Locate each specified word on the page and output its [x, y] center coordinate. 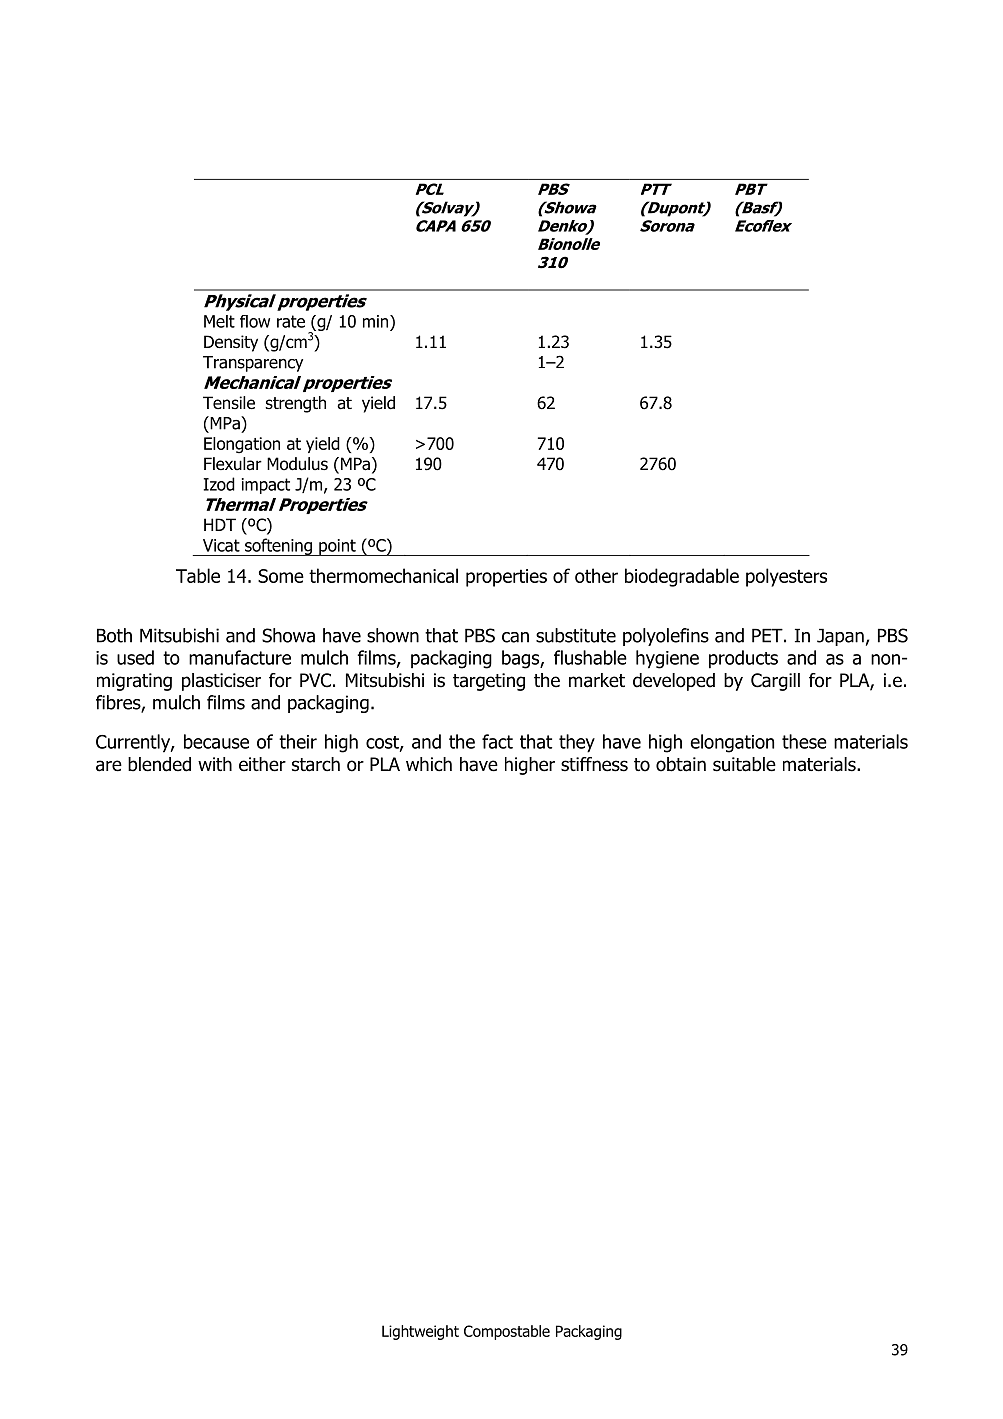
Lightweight [420, 1332]
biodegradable [682, 577]
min [377, 321]
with [215, 764]
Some [281, 576]
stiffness [594, 764]
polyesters [786, 577]
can [515, 637]
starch [316, 764]
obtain [681, 764]
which [429, 764]
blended [159, 764]
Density [231, 343]
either [262, 764]
